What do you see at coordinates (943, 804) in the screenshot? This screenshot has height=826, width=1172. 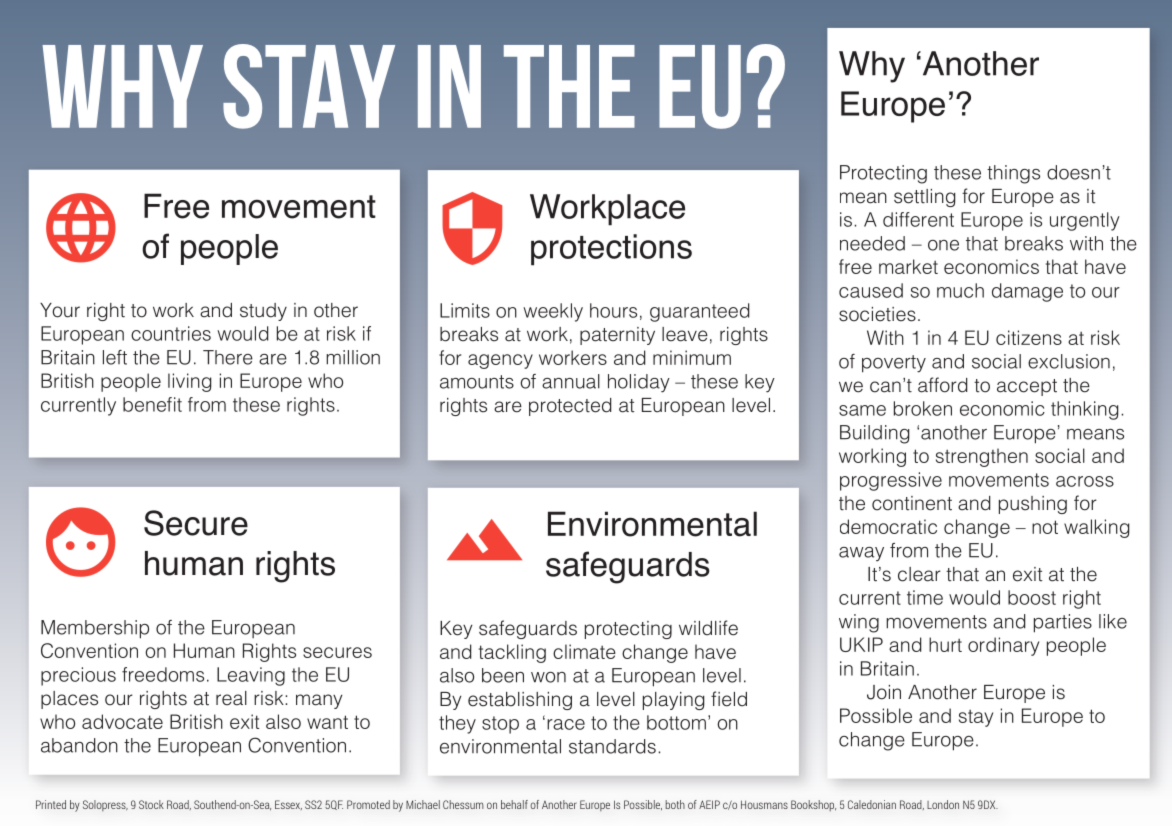 I see `London` at bounding box center [943, 804].
